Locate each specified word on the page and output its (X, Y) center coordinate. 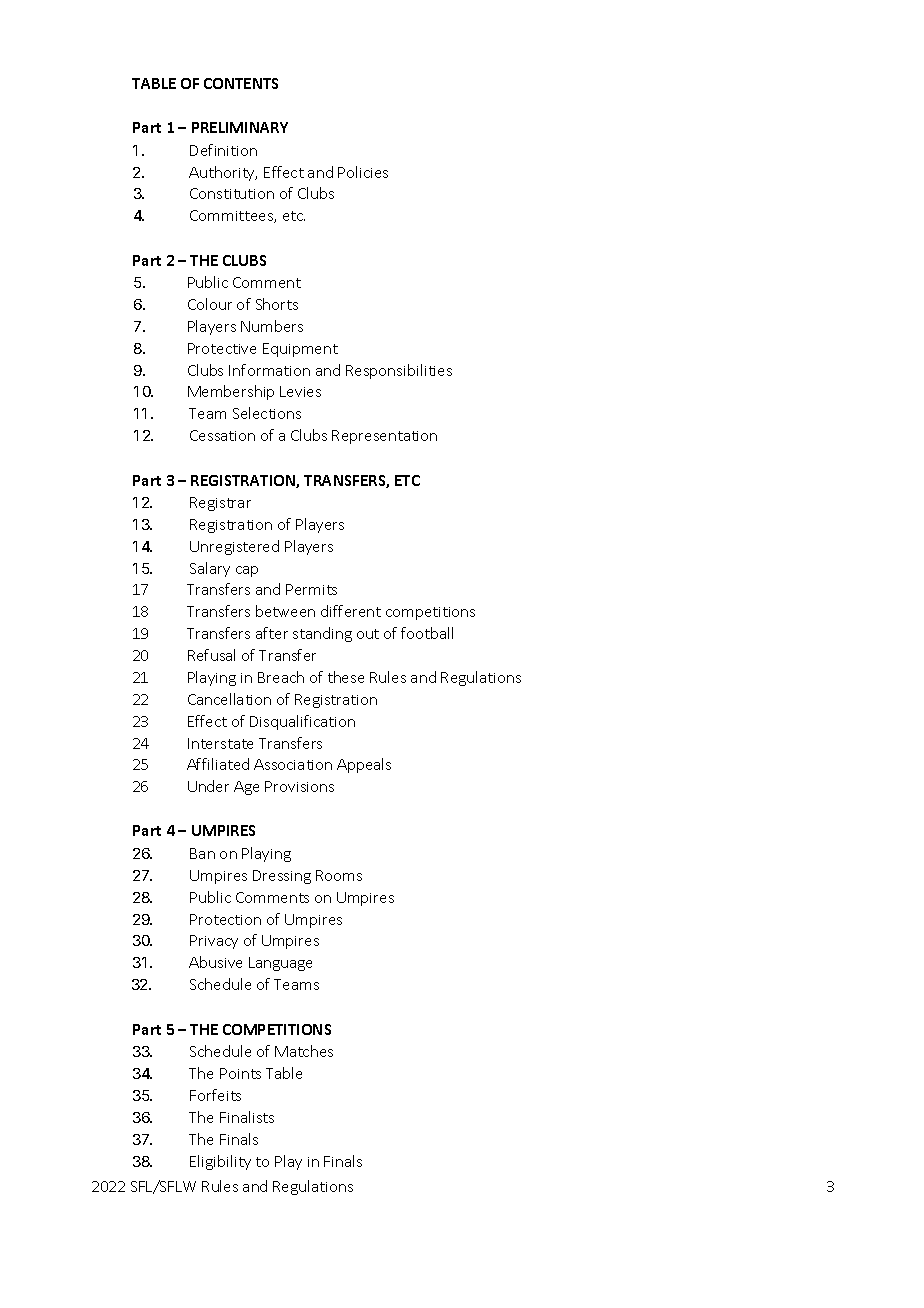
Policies (363, 172)
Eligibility (220, 1162)
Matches (304, 1051)
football (427, 633)
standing (322, 634)
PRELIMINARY (240, 127)
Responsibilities (399, 371)
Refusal (211, 655)
